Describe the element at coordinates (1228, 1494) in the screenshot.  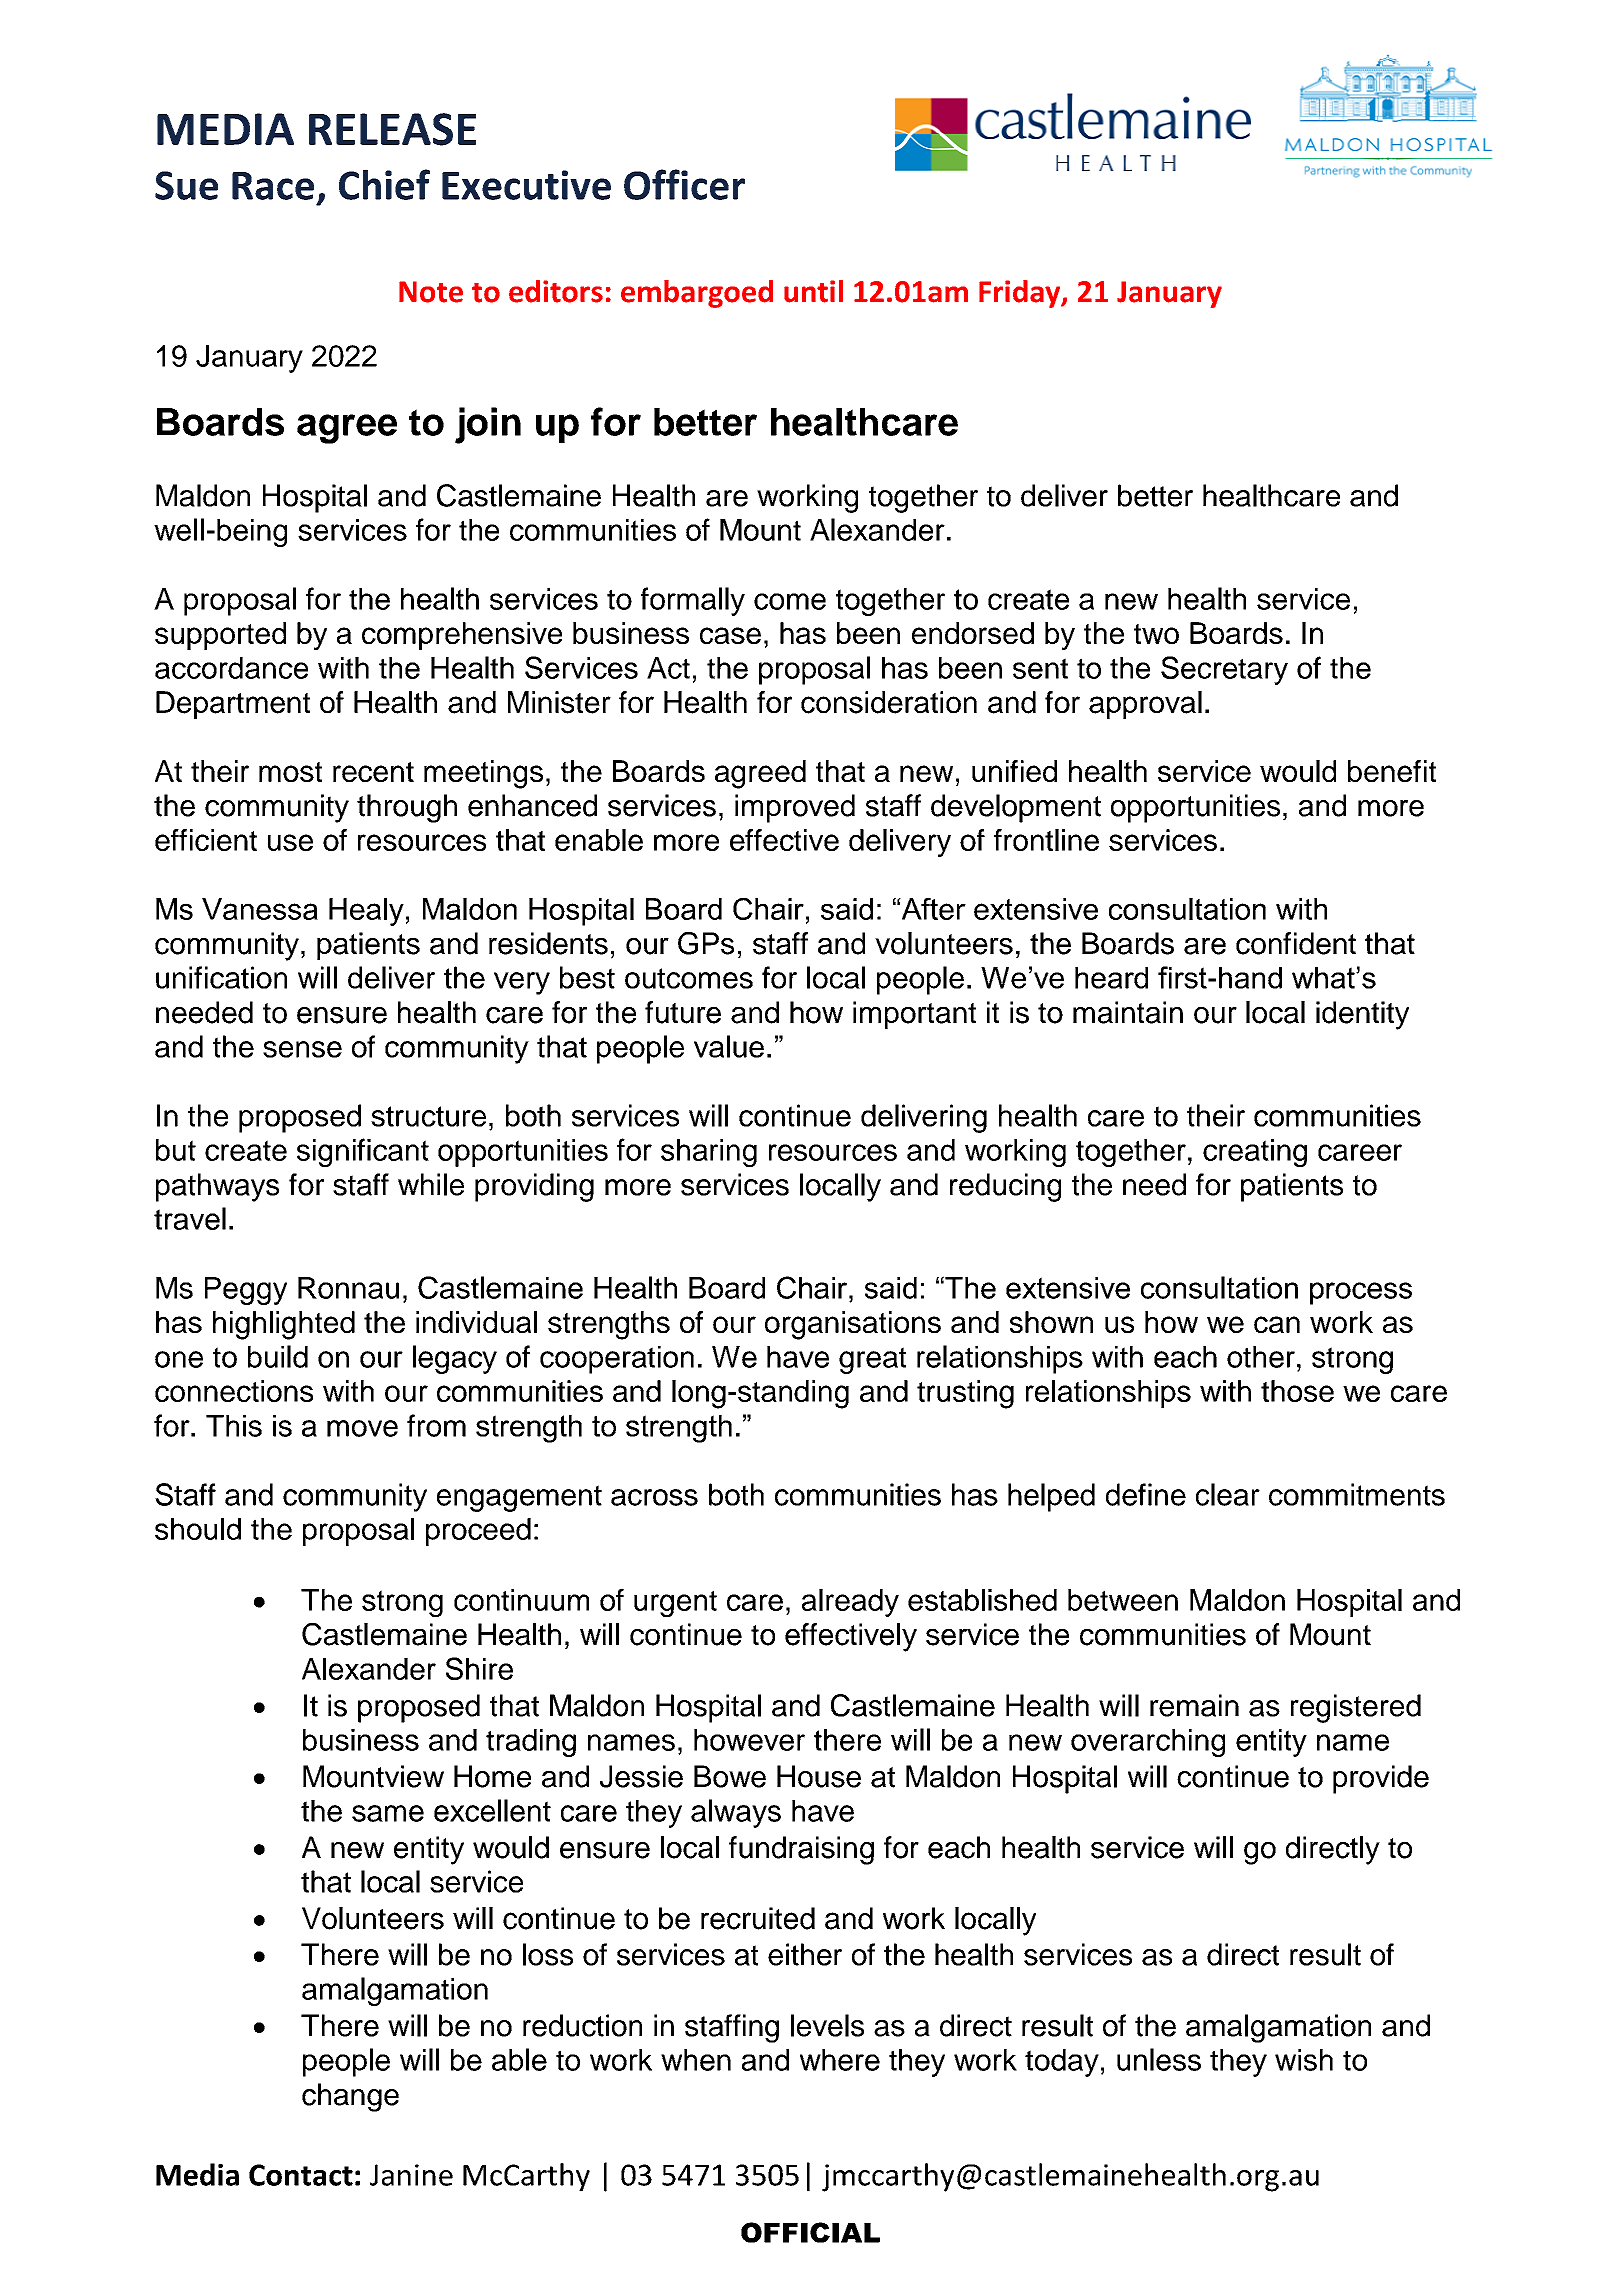
I see `clear` at that location.
